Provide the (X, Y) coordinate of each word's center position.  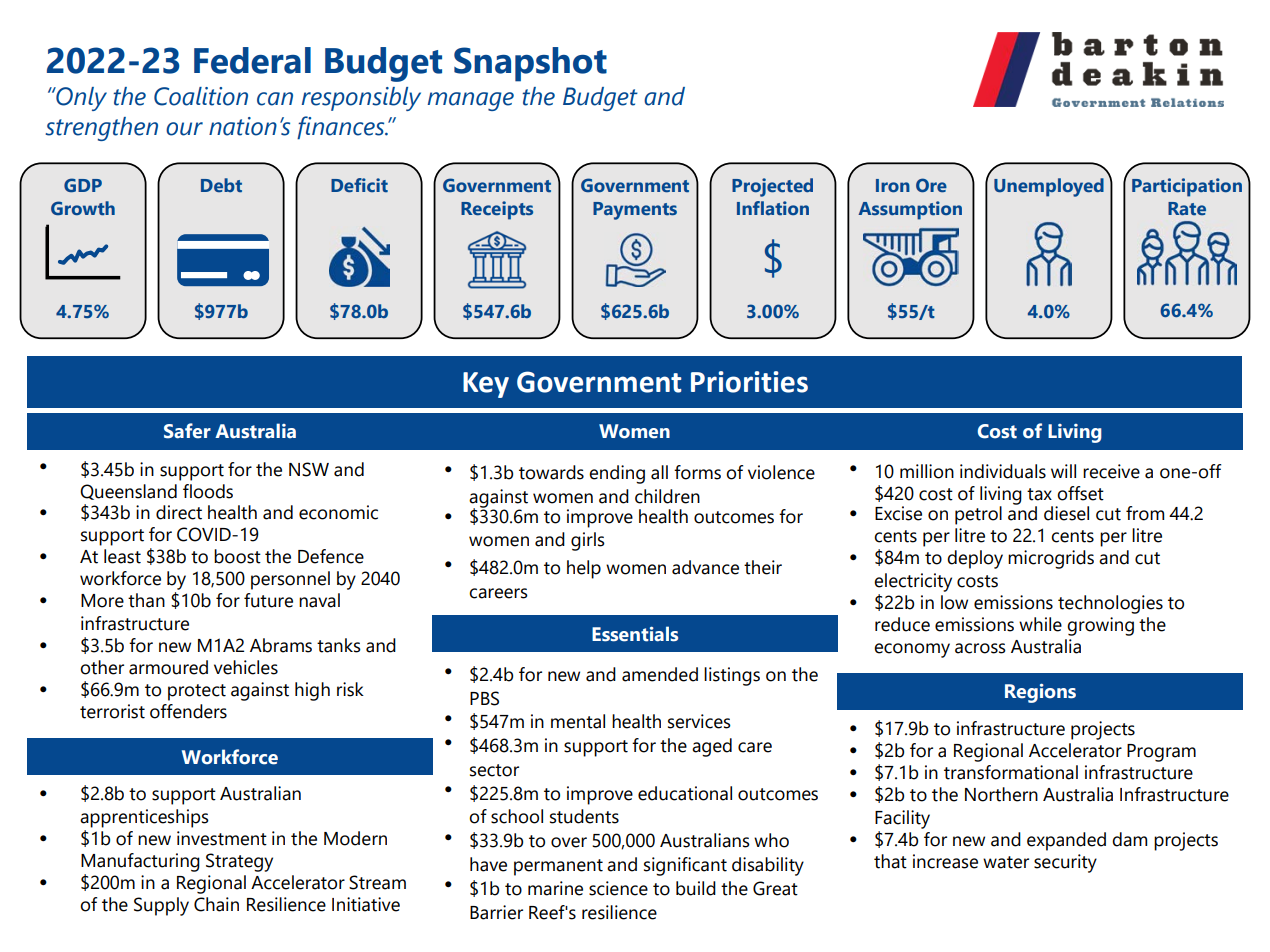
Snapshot (530, 64)
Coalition (201, 96)
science (618, 888)
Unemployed (1049, 187)
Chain (216, 904)
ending (617, 474)
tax (1039, 494)
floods (208, 491)
